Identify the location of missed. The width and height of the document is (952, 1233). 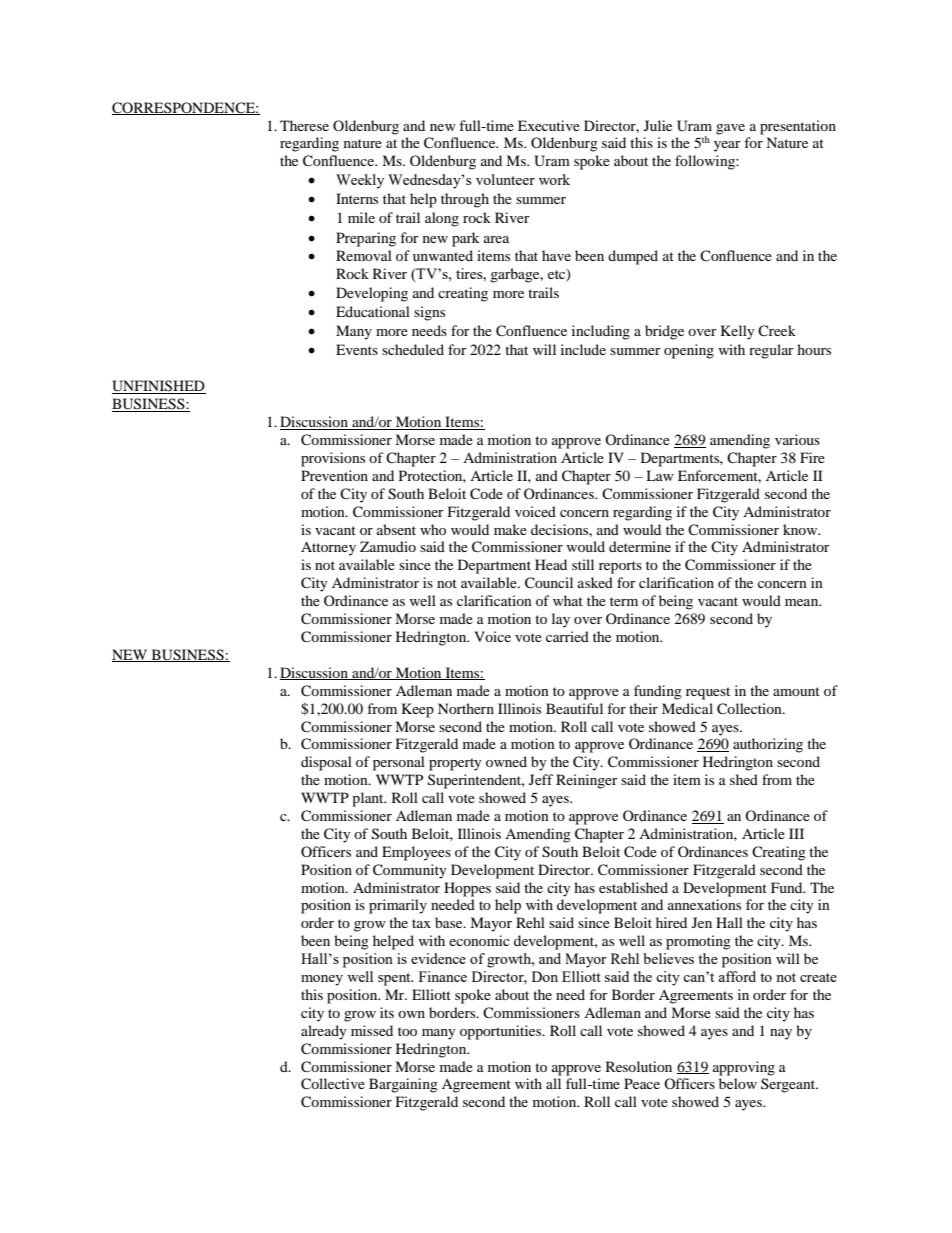
(372, 1030).
